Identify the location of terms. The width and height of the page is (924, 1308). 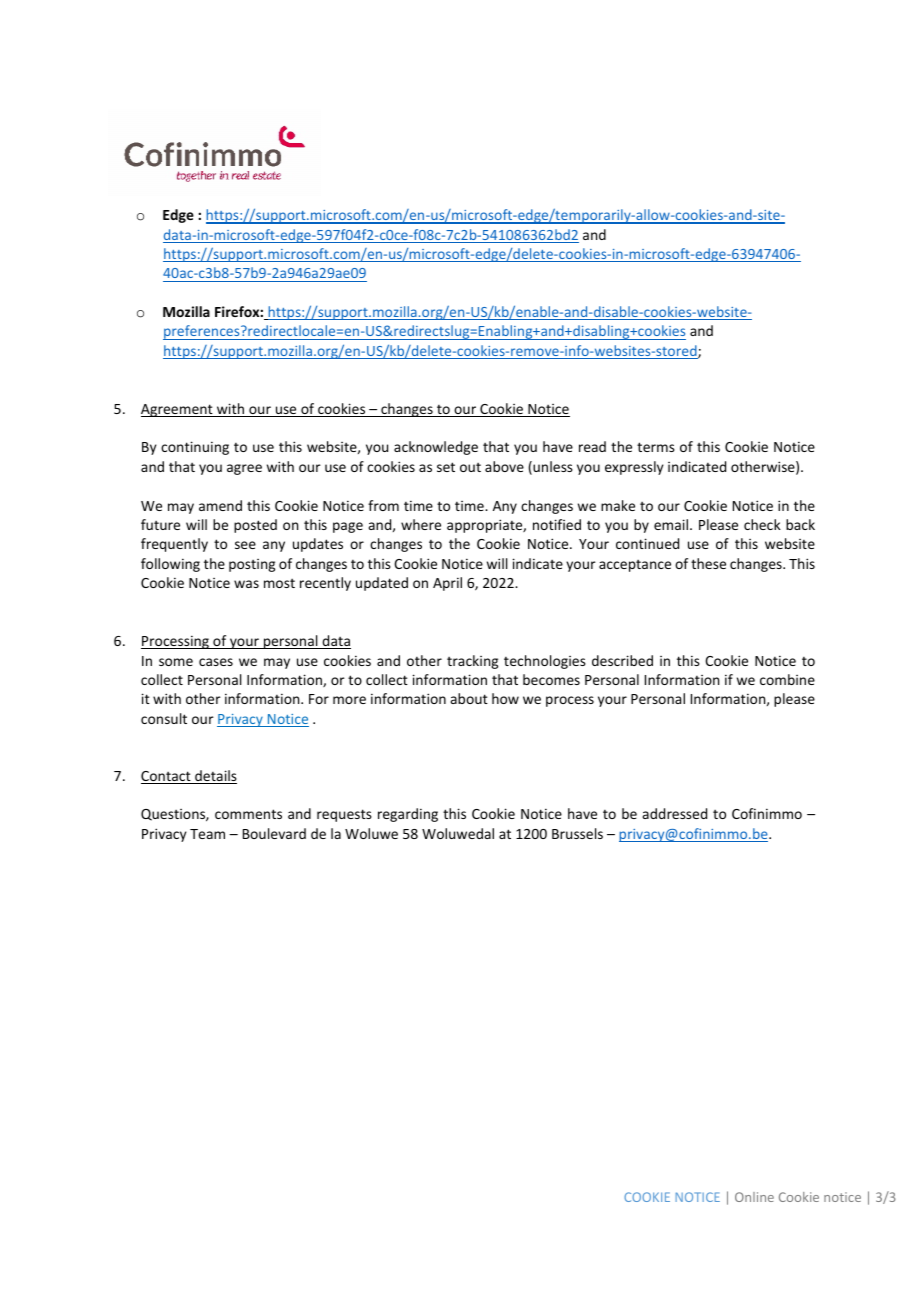
(656, 447).
